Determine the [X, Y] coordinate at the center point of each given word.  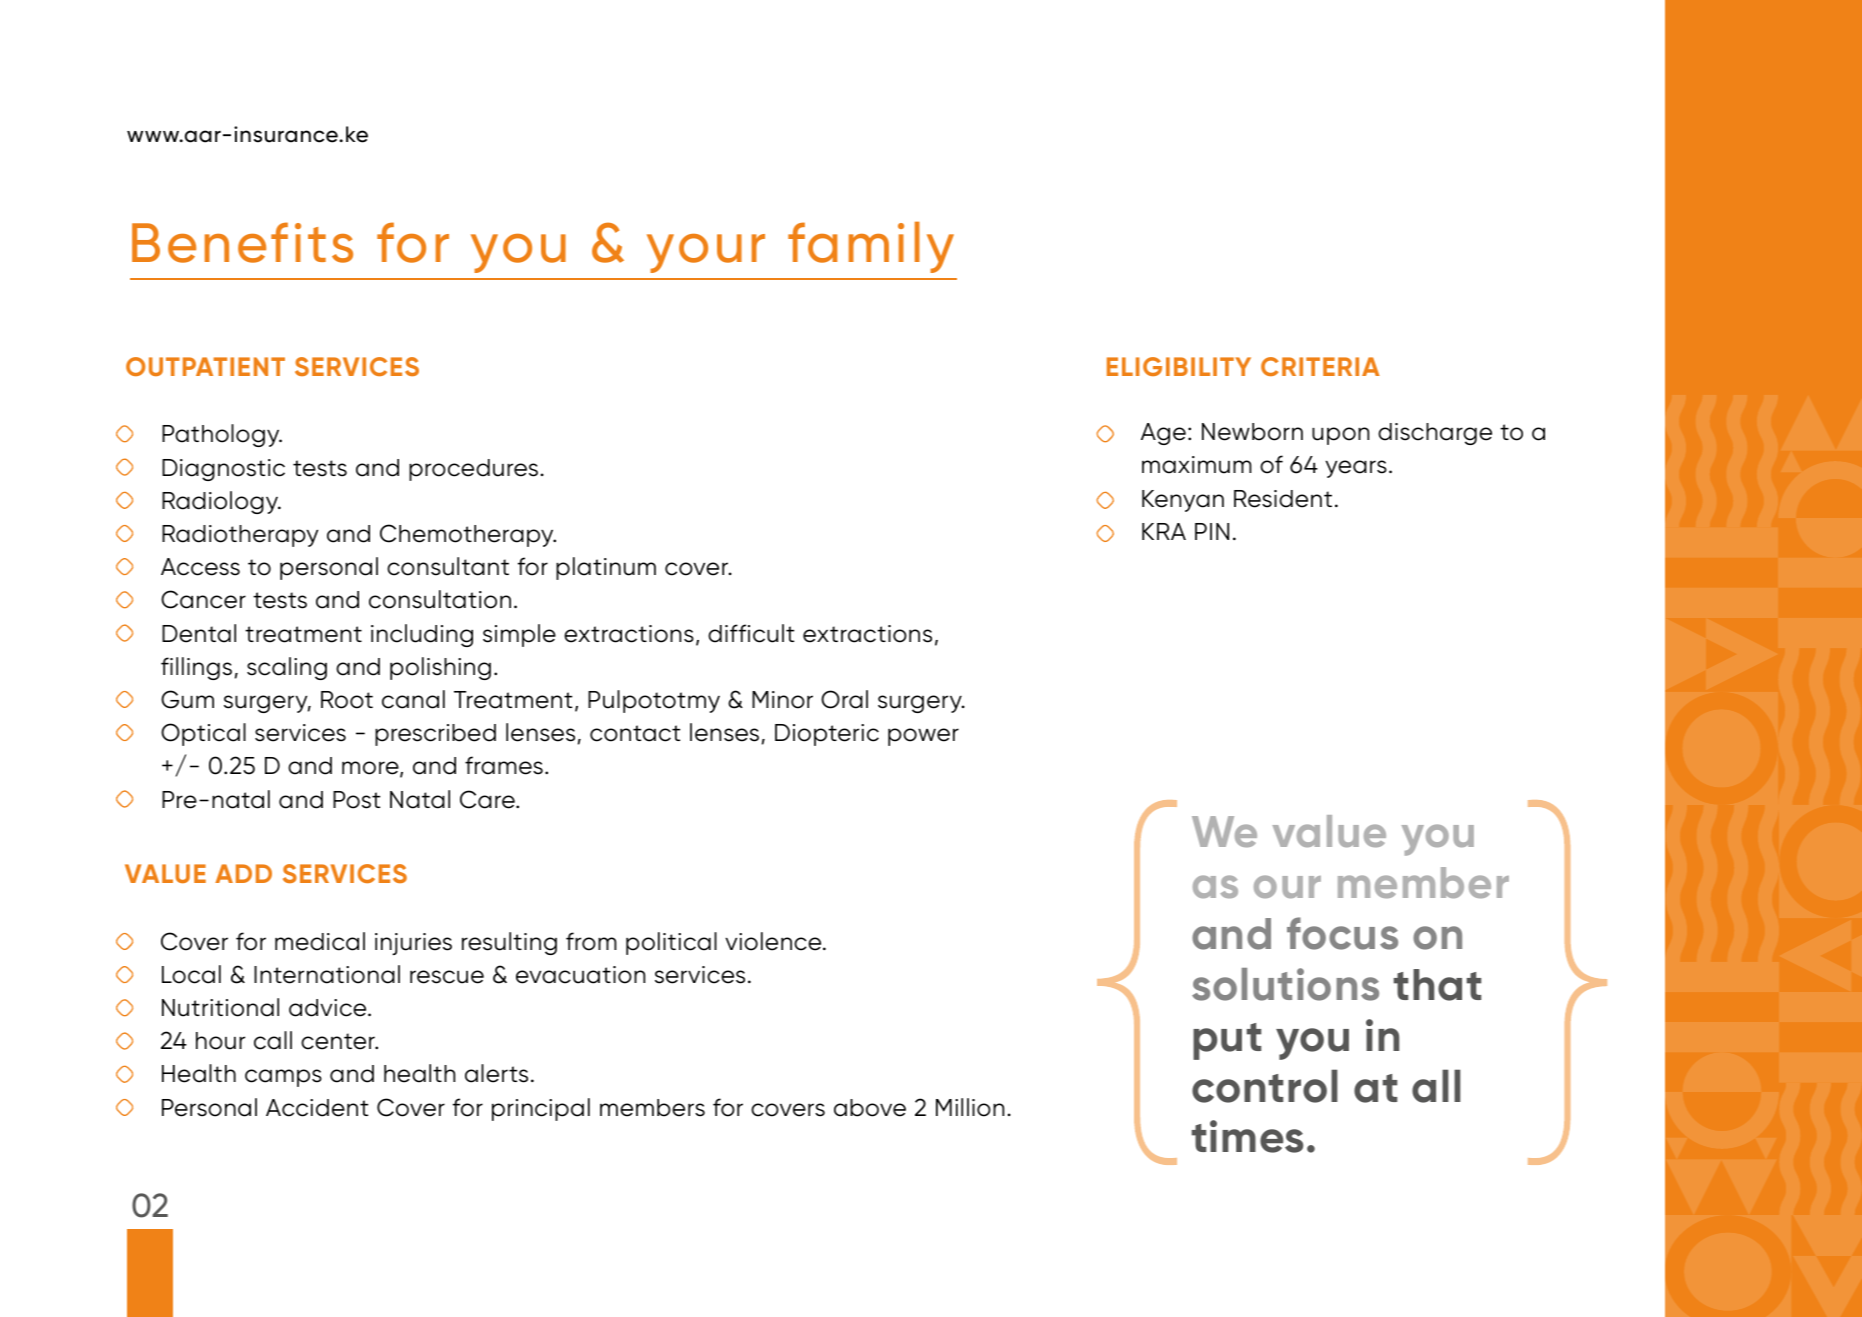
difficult [751, 633]
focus [1342, 933]
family [871, 247]
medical [320, 941]
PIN [1212, 531]
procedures [473, 470]
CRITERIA [1320, 366]
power [923, 737]
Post [356, 800]
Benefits [242, 242]
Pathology [222, 435]
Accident [317, 1108]
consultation [440, 599]
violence [774, 941]
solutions [1285, 984]
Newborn [1252, 432]
